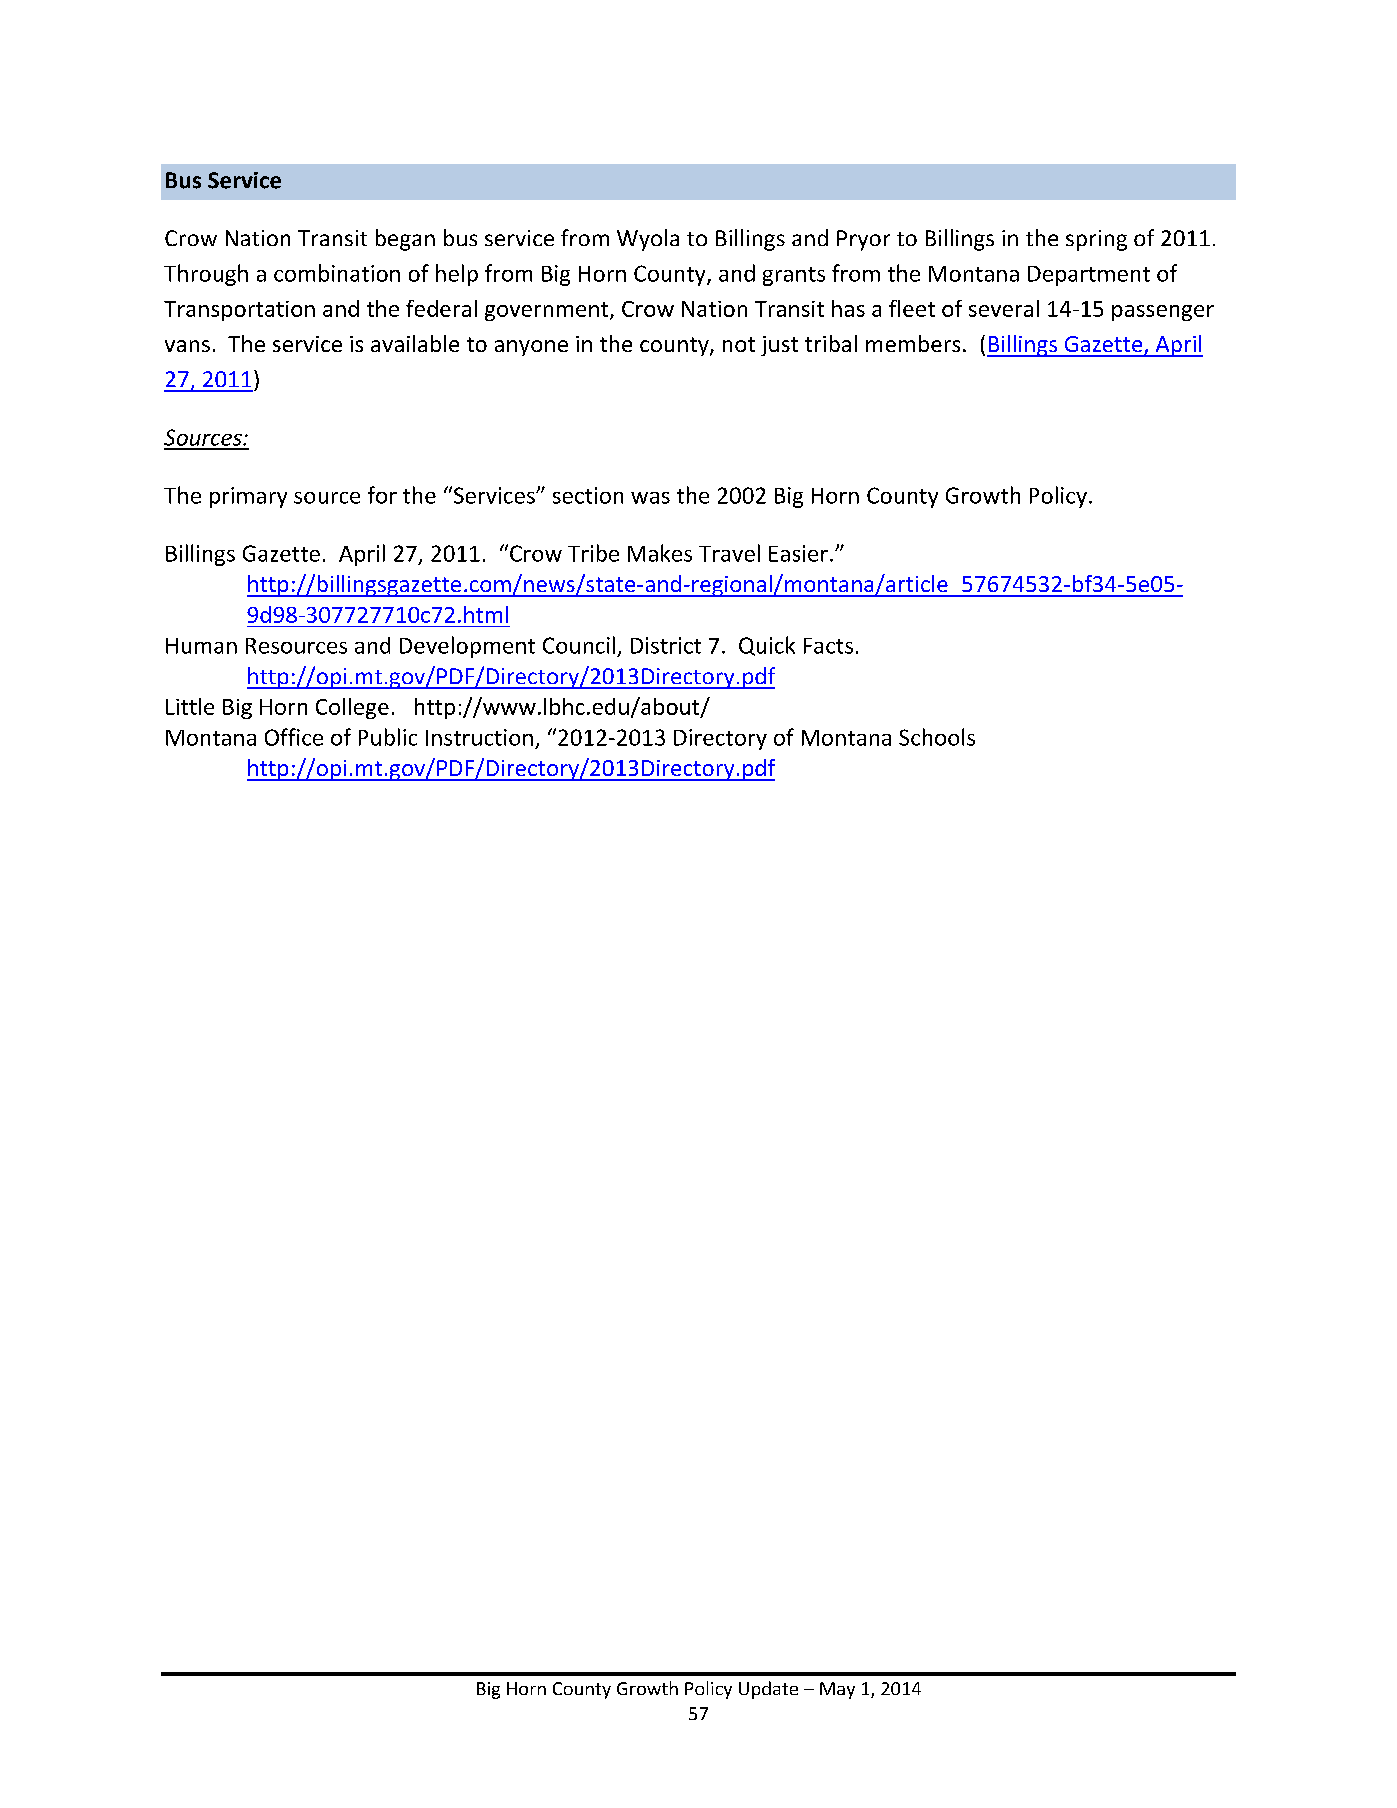 The width and height of the image is (1397, 1808). Describe the element at coordinates (937, 737) in the image. I see `Schools` at that location.
